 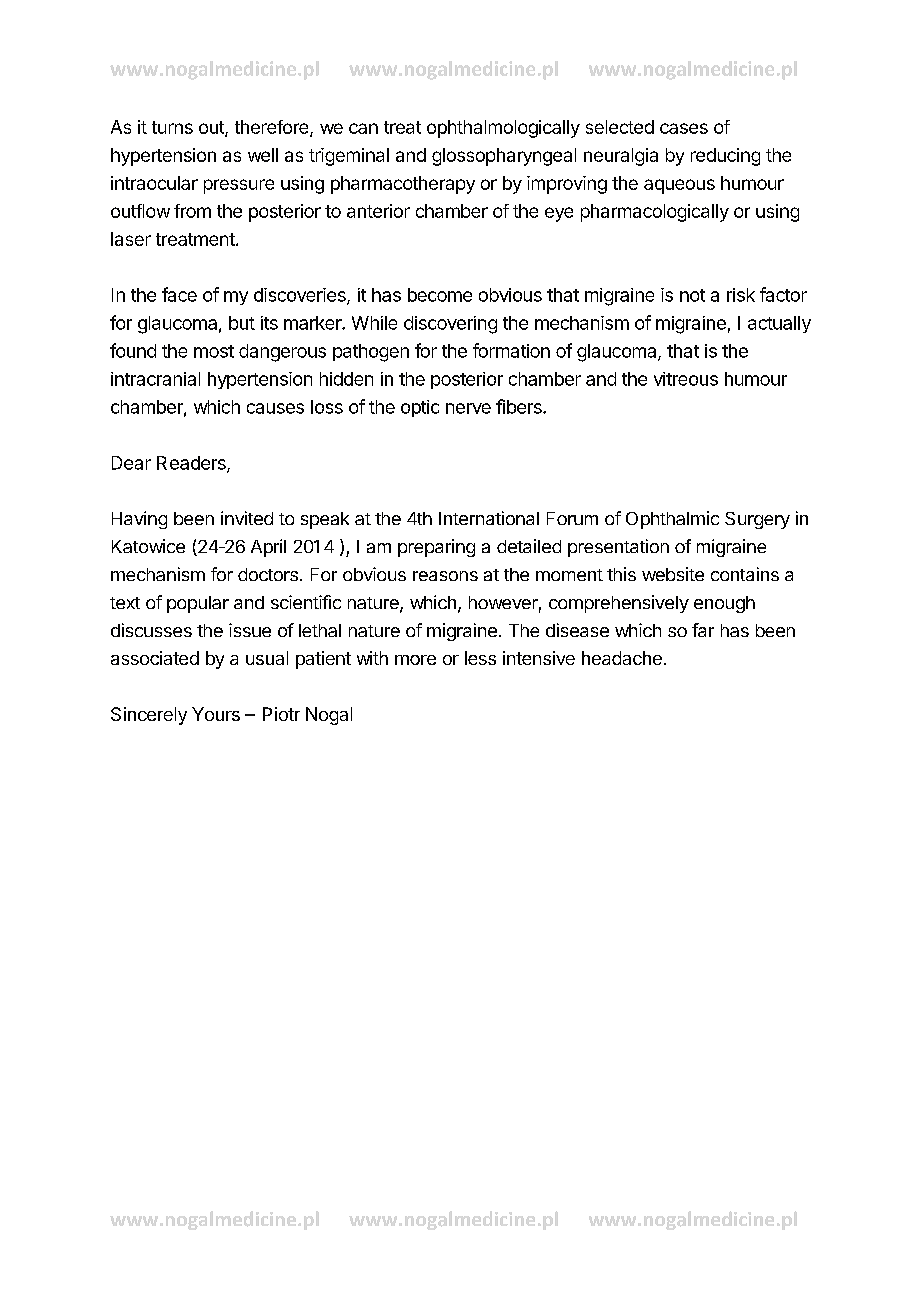 What do you see at coordinates (363, 128) in the image?
I see `can` at bounding box center [363, 128].
